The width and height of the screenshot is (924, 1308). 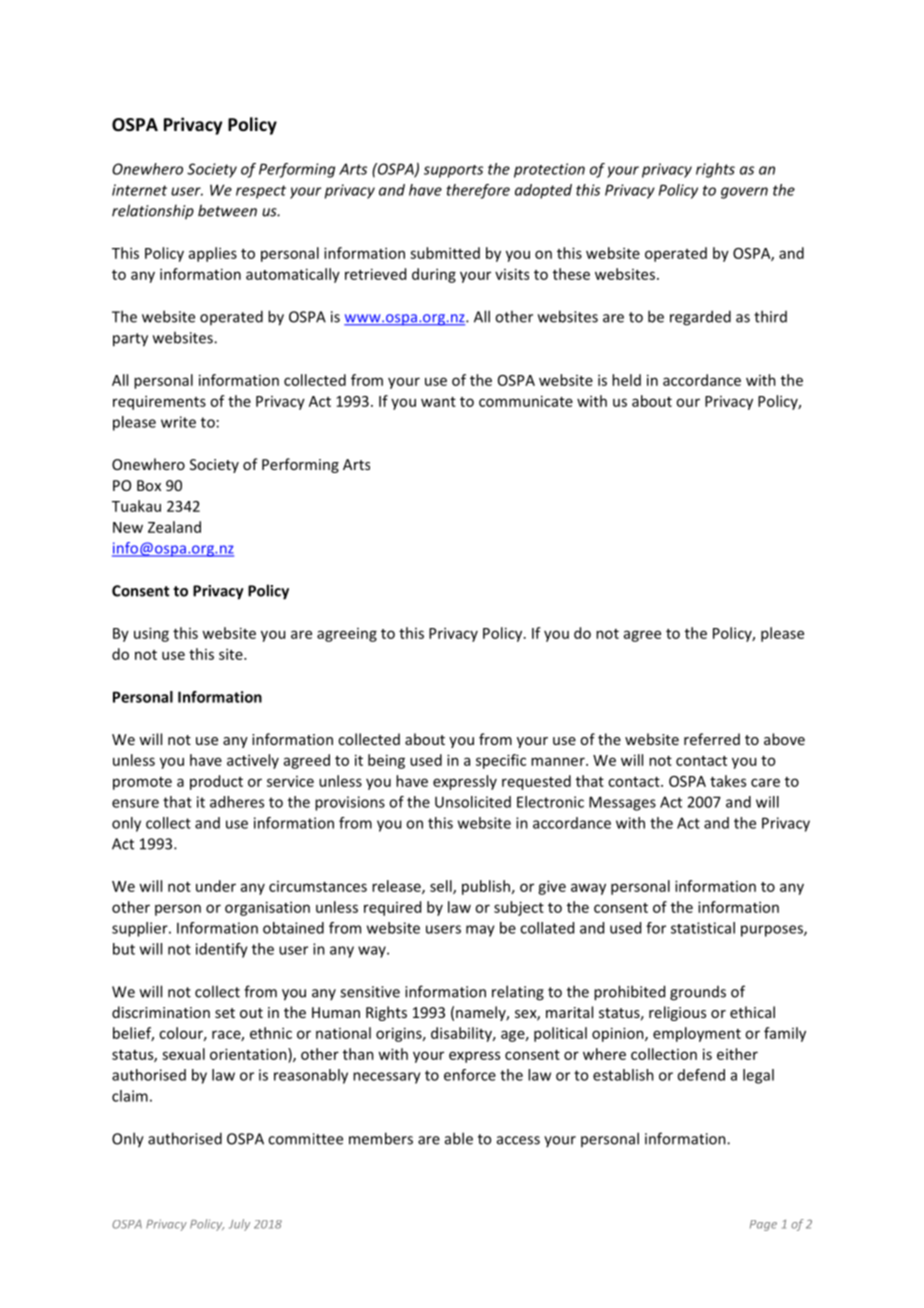 I want to click on may, so click(x=480, y=931).
